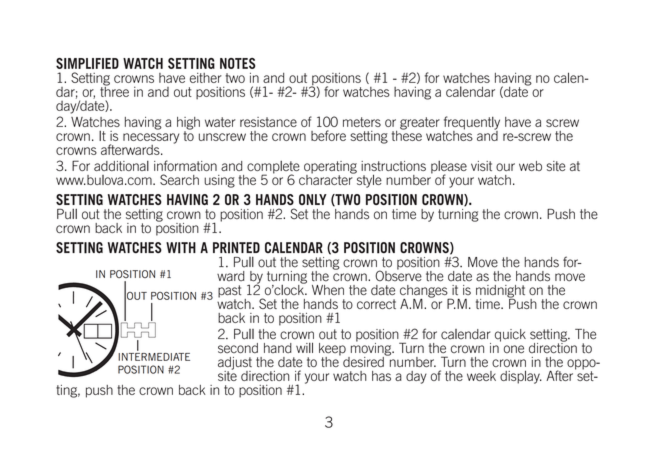 Image resolution: width=658 pixels, height=464 pixels. What do you see at coordinates (121, 166) in the screenshot?
I see `additional` at bounding box center [121, 166].
